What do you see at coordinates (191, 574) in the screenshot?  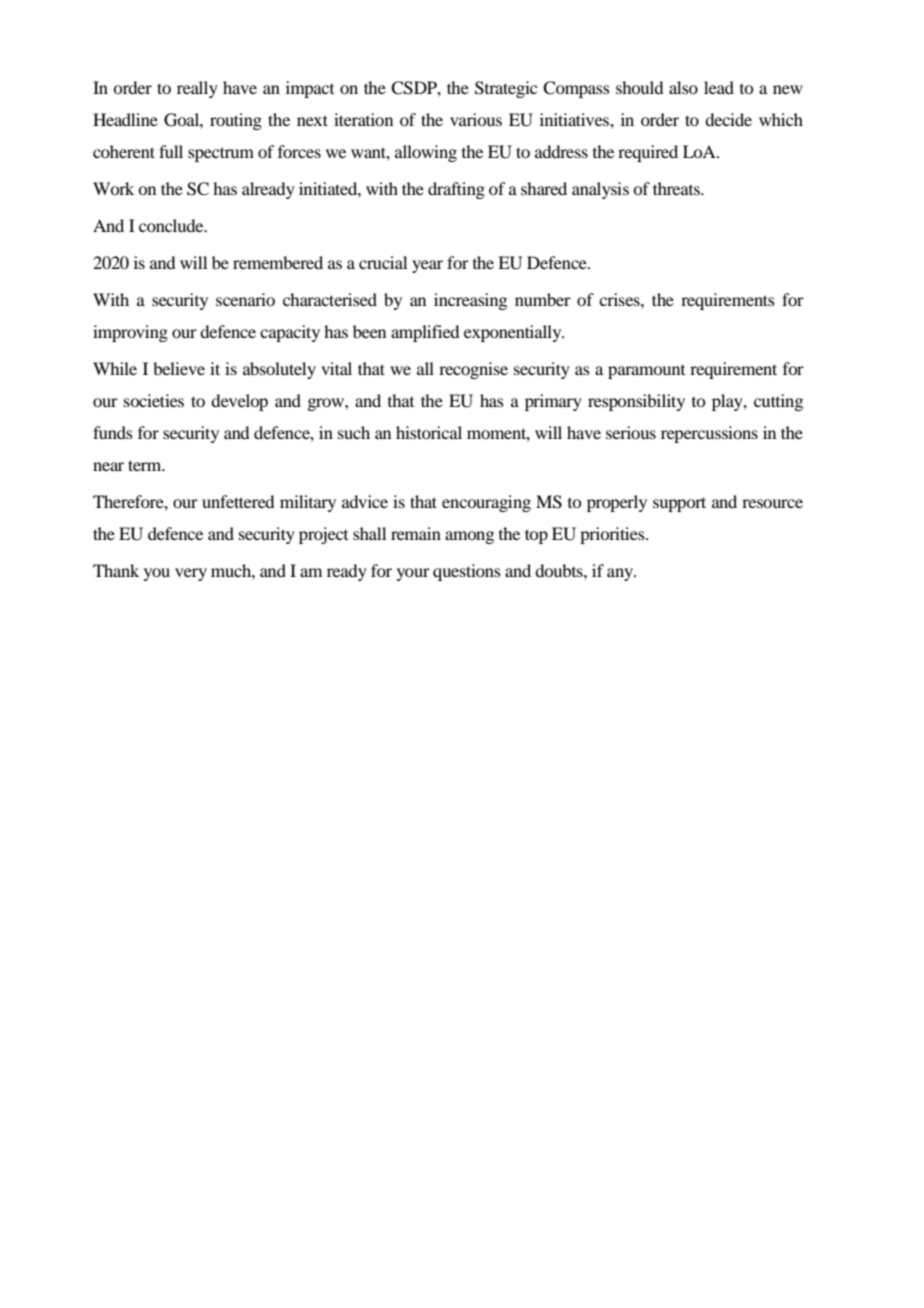 I see `very` at bounding box center [191, 574].
